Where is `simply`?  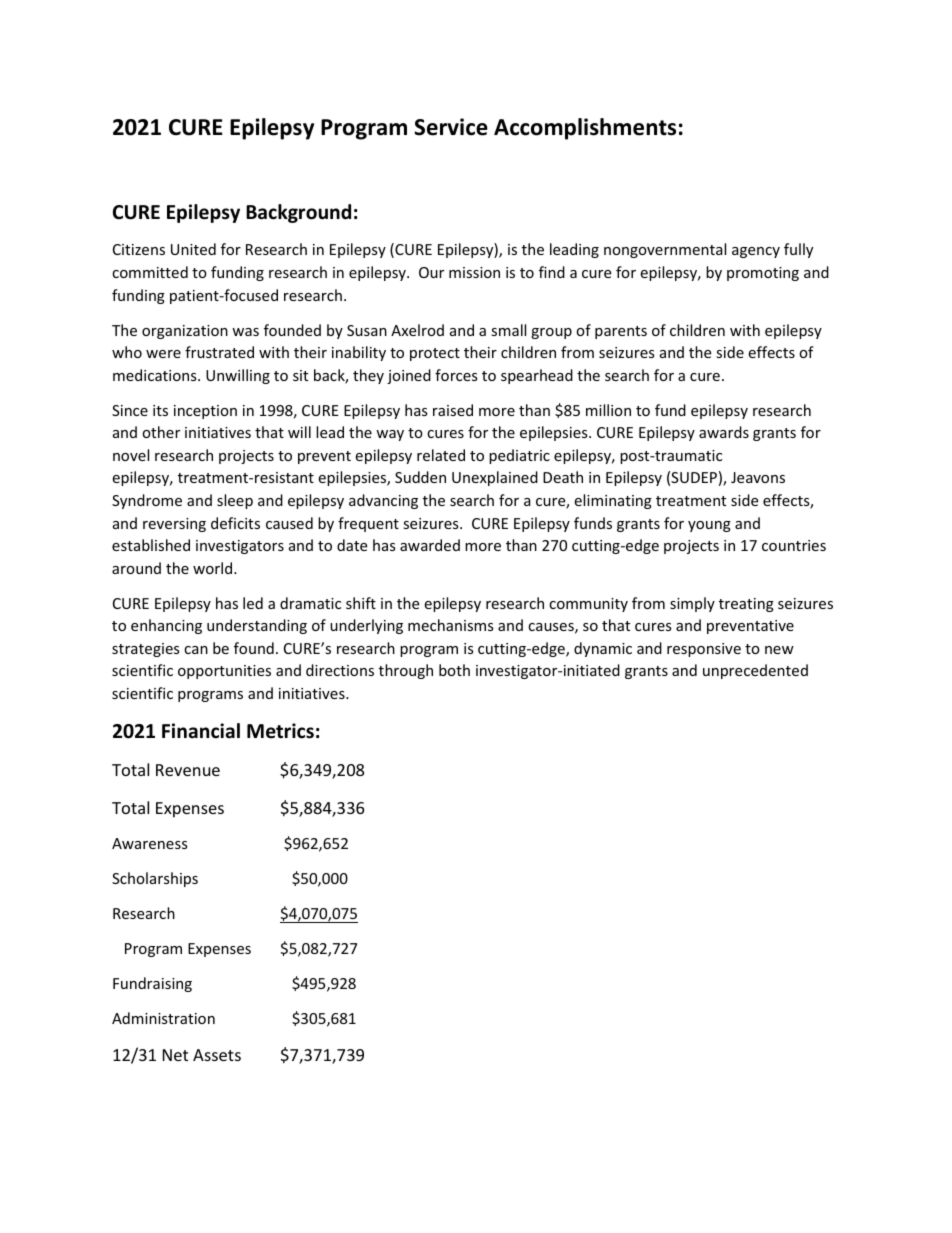
simply is located at coordinates (692, 604).
